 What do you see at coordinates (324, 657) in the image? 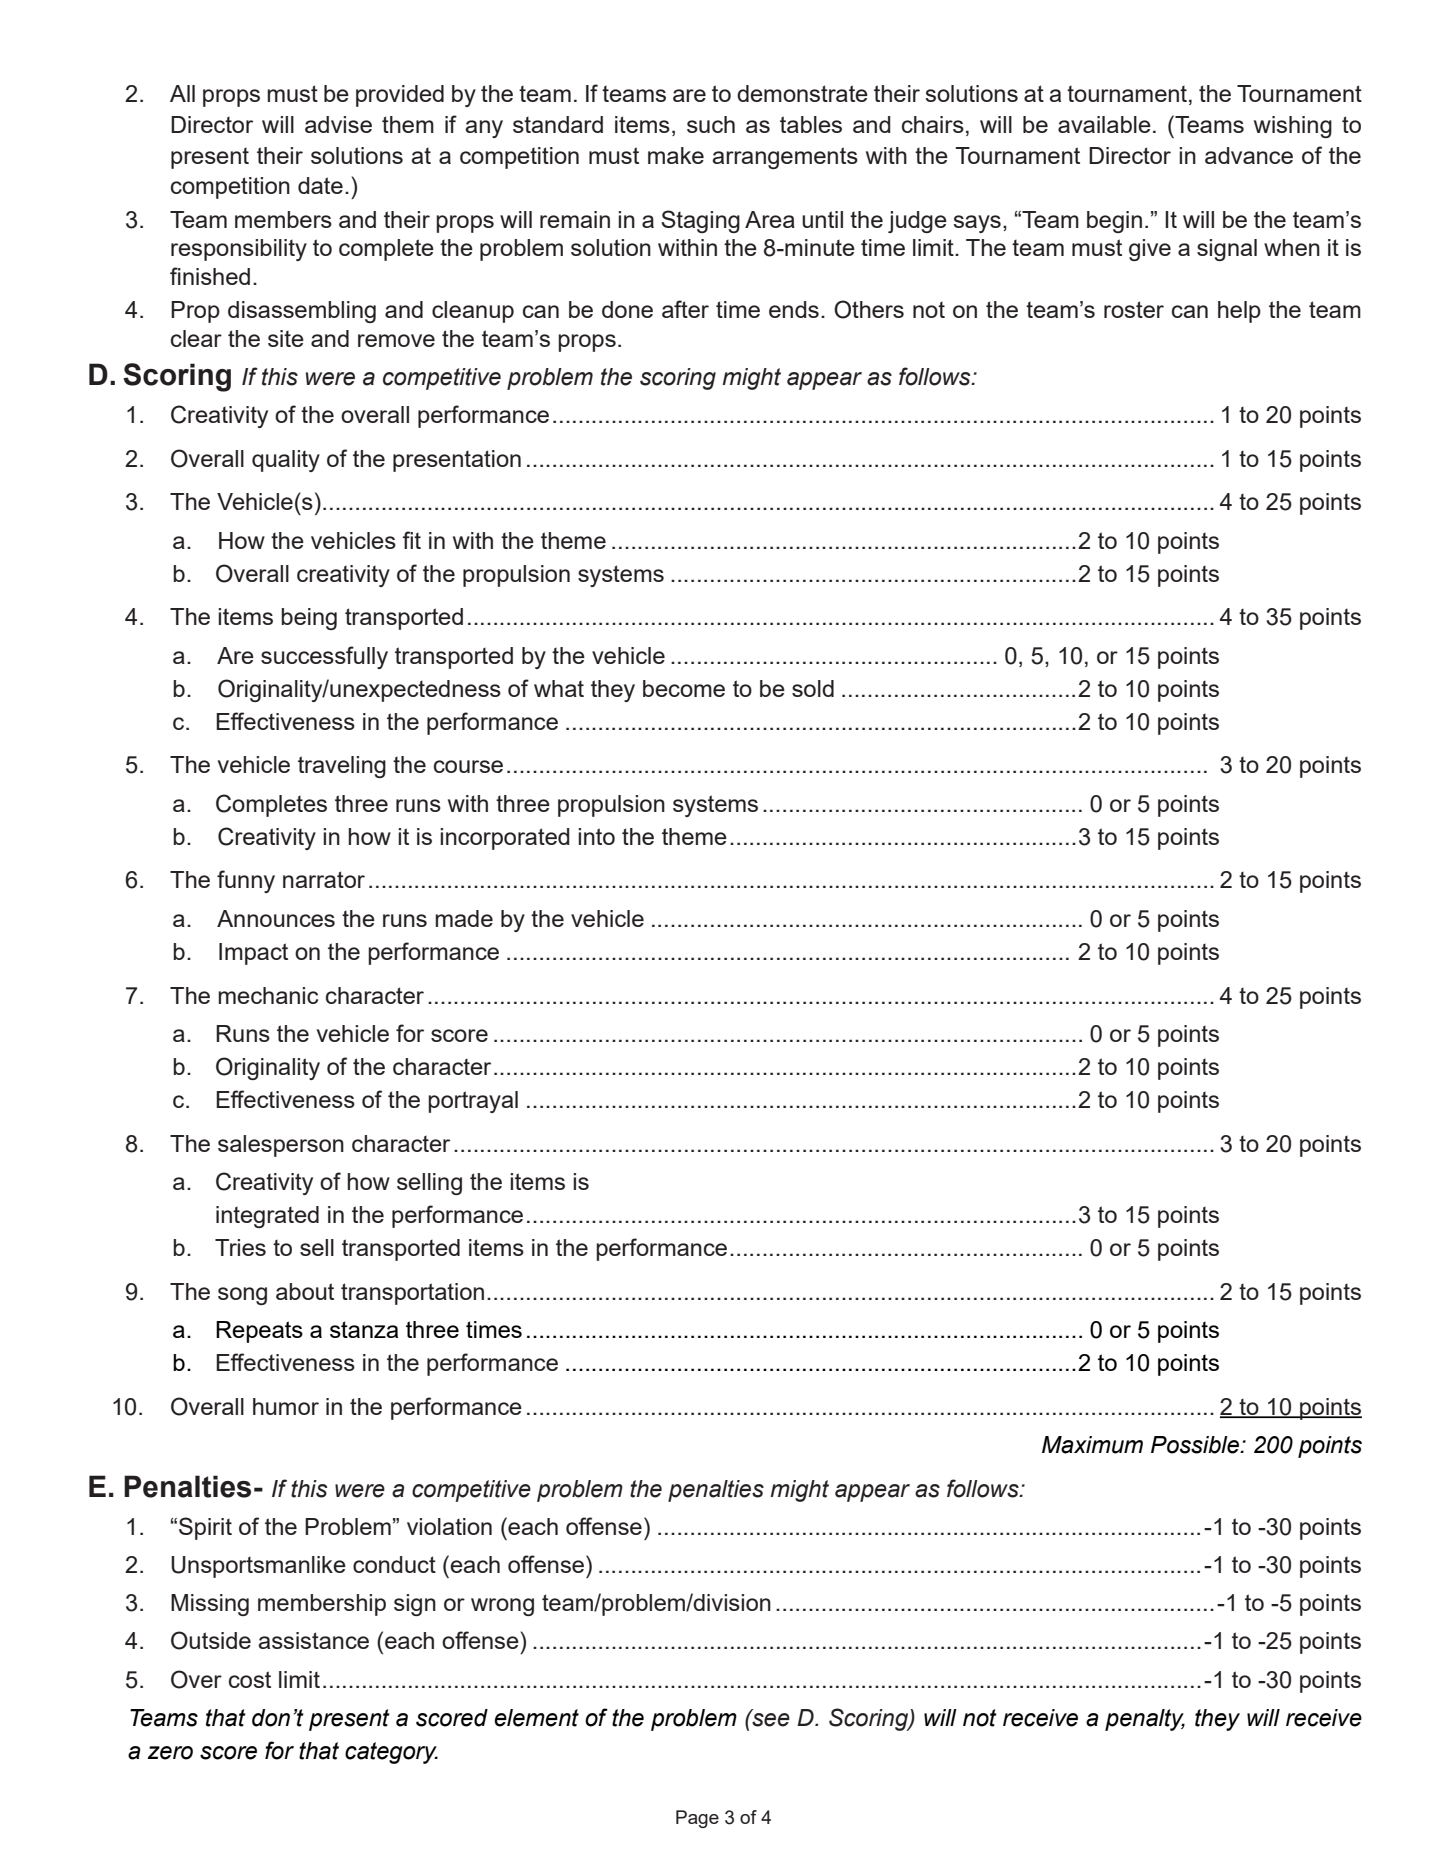
I see `successfully` at bounding box center [324, 657].
